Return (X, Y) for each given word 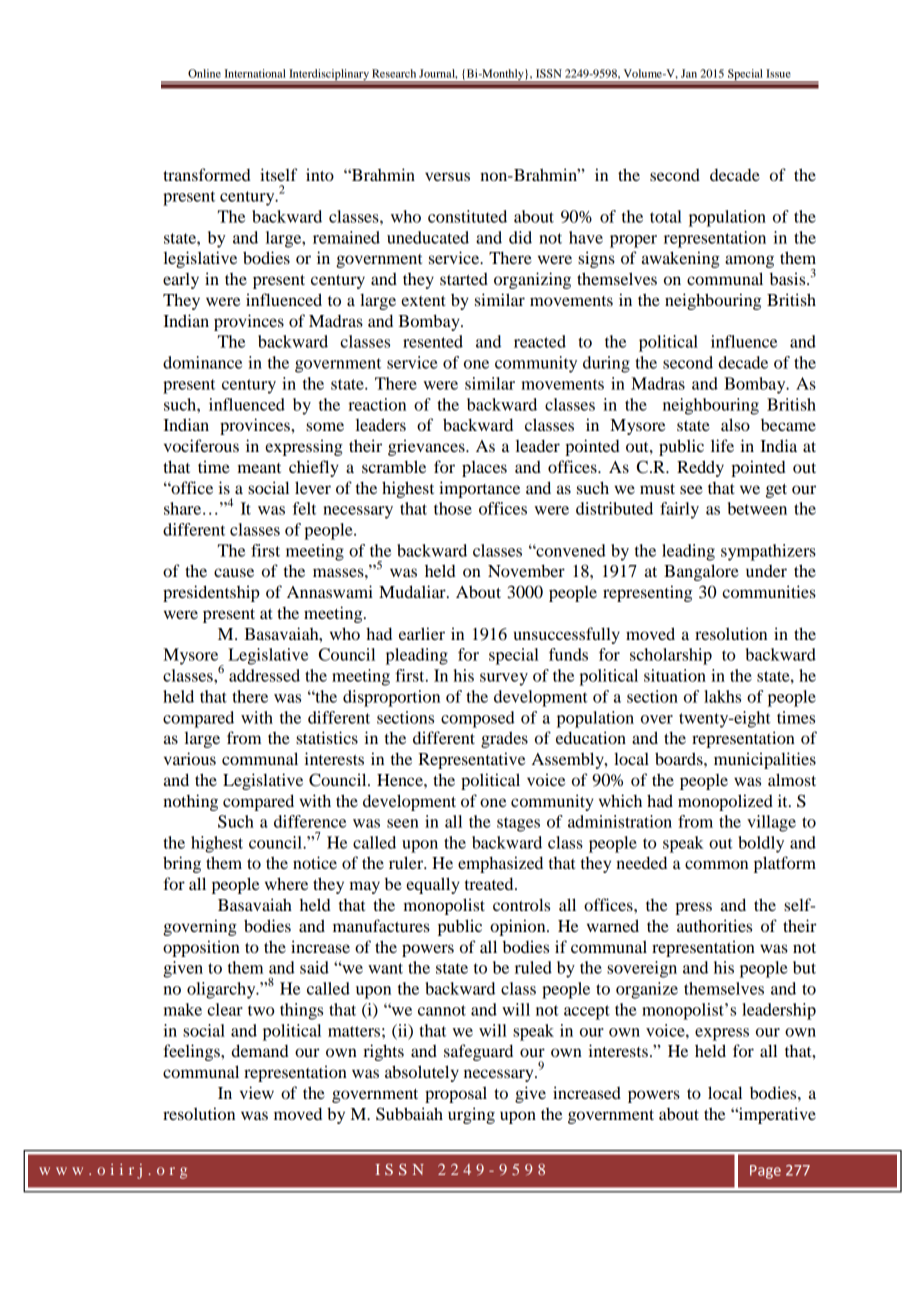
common (716, 864)
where (286, 883)
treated (490, 883)
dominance (202, 362)
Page (765, 1172)
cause (234, 572)
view (257, 1092)
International (255, 73)
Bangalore (701, 572)
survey (504, 679)
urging (471, 1115)
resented (433, 341)
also (735, 424)
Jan (689, 73)
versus (447, 176)
